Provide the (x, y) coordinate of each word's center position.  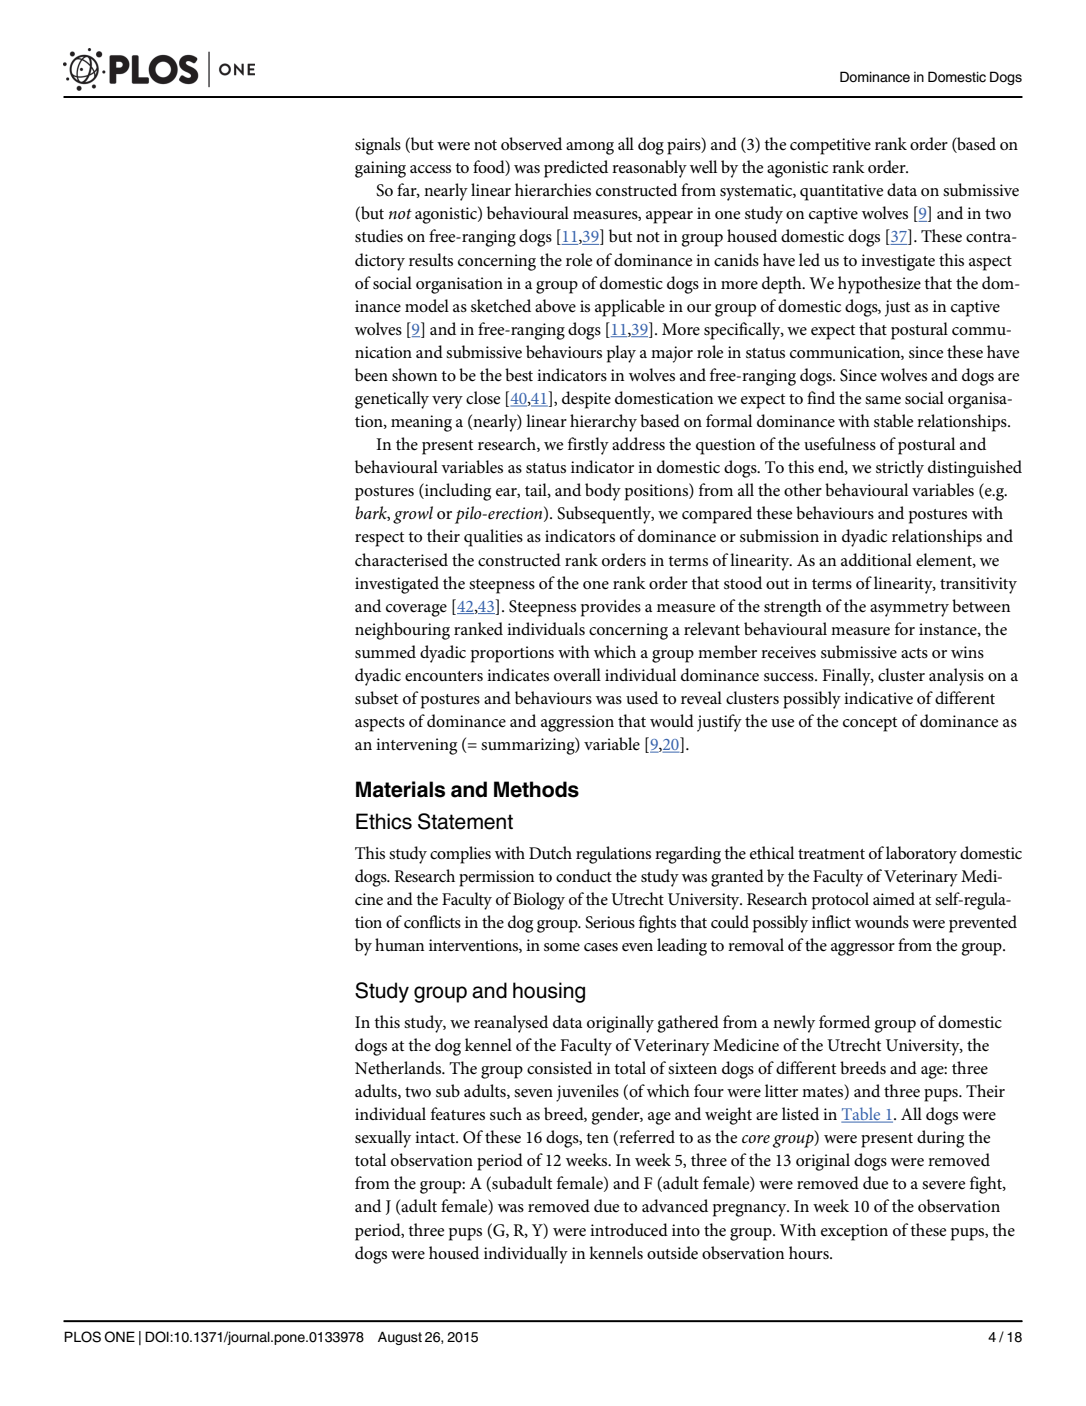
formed (844, 1022)
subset (376, 698)
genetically (392, 400)
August (400, 1338)
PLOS (82, 1337)
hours (810, 1253)
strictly (900, 469)
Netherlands (399, 1067)
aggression (577, 723)
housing (549, 992)
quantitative (841, 192)
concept (870, 724)
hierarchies (553, 190)
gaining (380, 169)
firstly (588, 446)
